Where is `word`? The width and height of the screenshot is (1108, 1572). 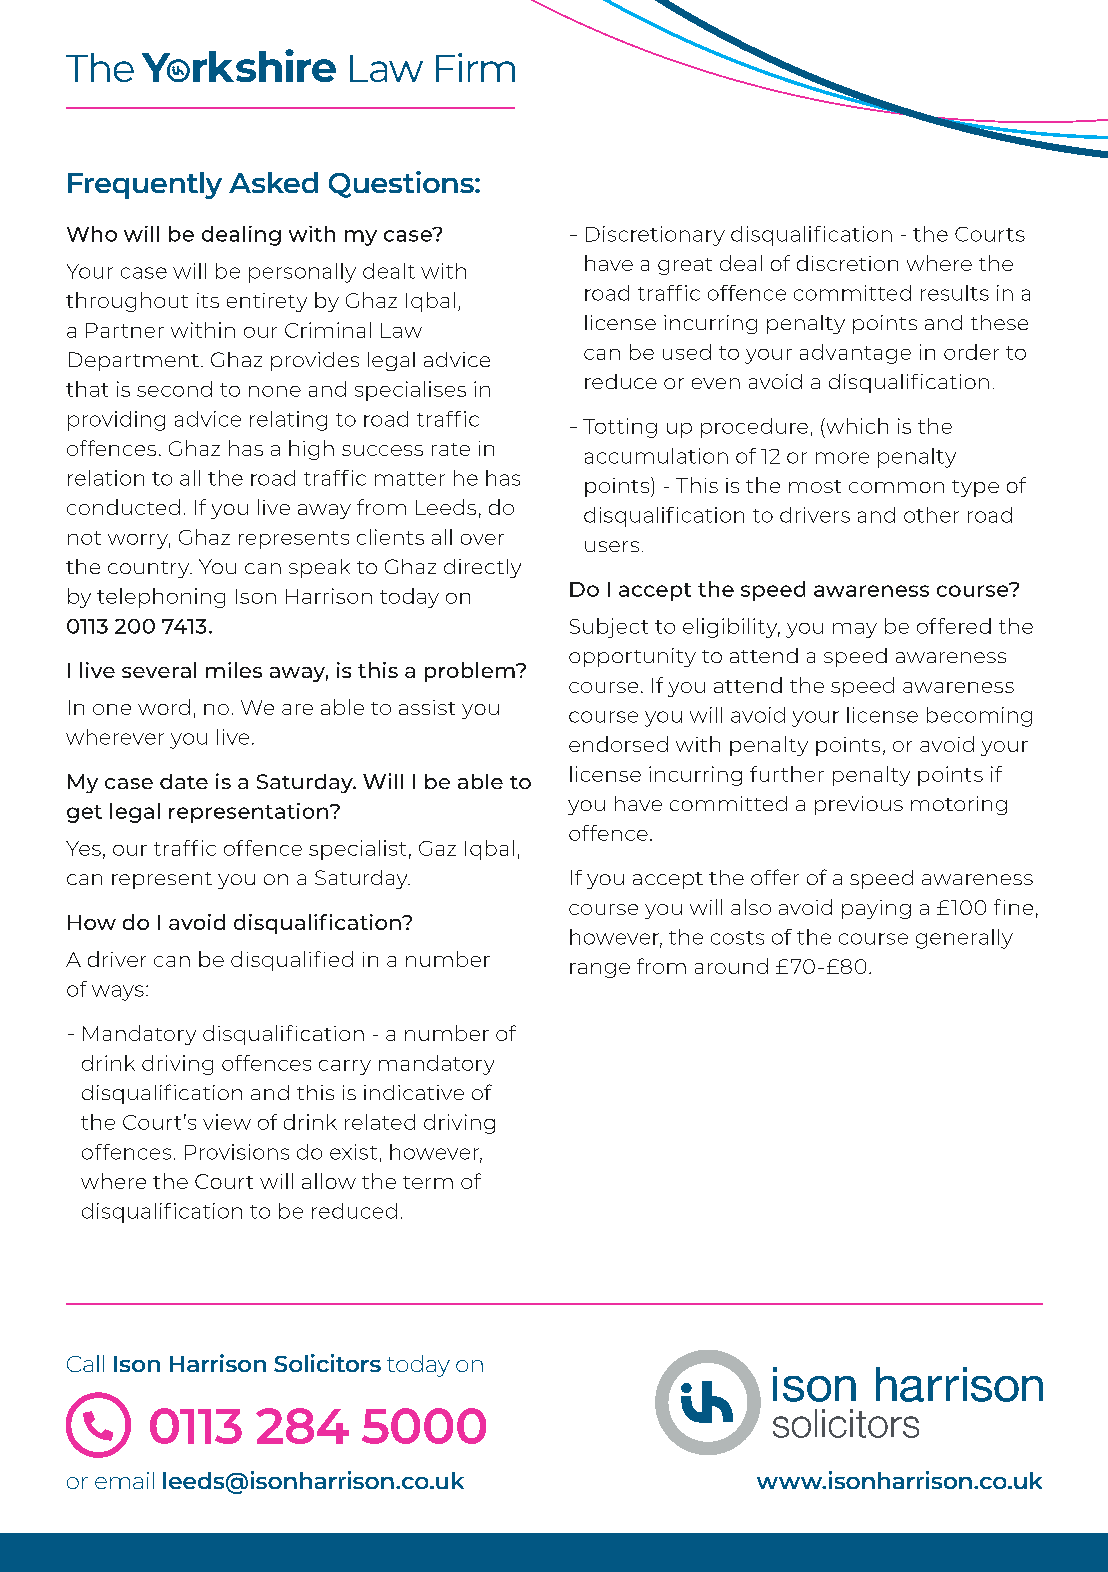 word is located at coordinates (164, 707).
